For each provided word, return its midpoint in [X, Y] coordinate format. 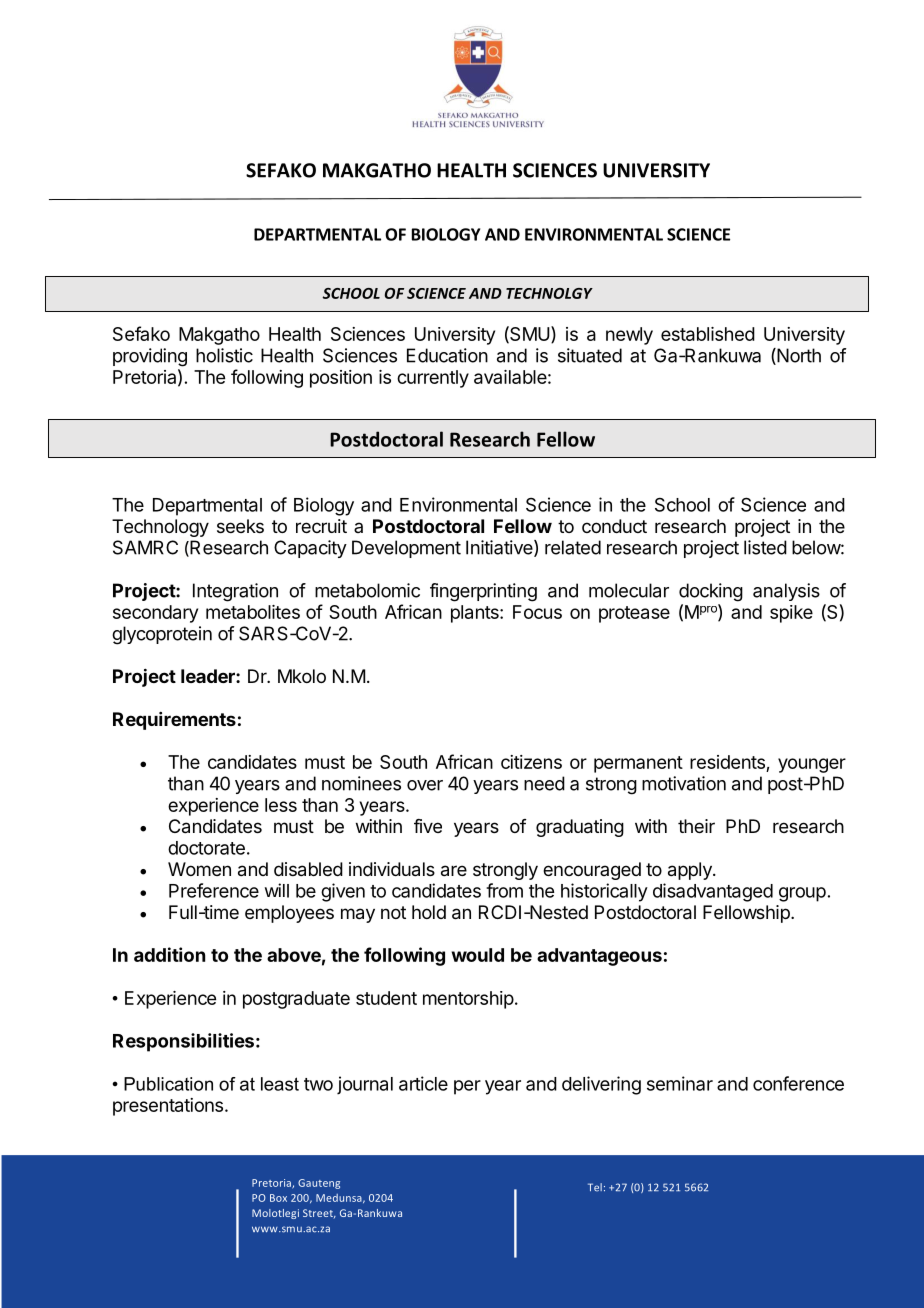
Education [447, 355]
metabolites [253, 612]
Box [278, 1198]
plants [476, 614]
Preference [214, 890]
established [708, 334]
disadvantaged [713, 892]
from [504, 890]
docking [711, 592]
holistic [224, 355]
